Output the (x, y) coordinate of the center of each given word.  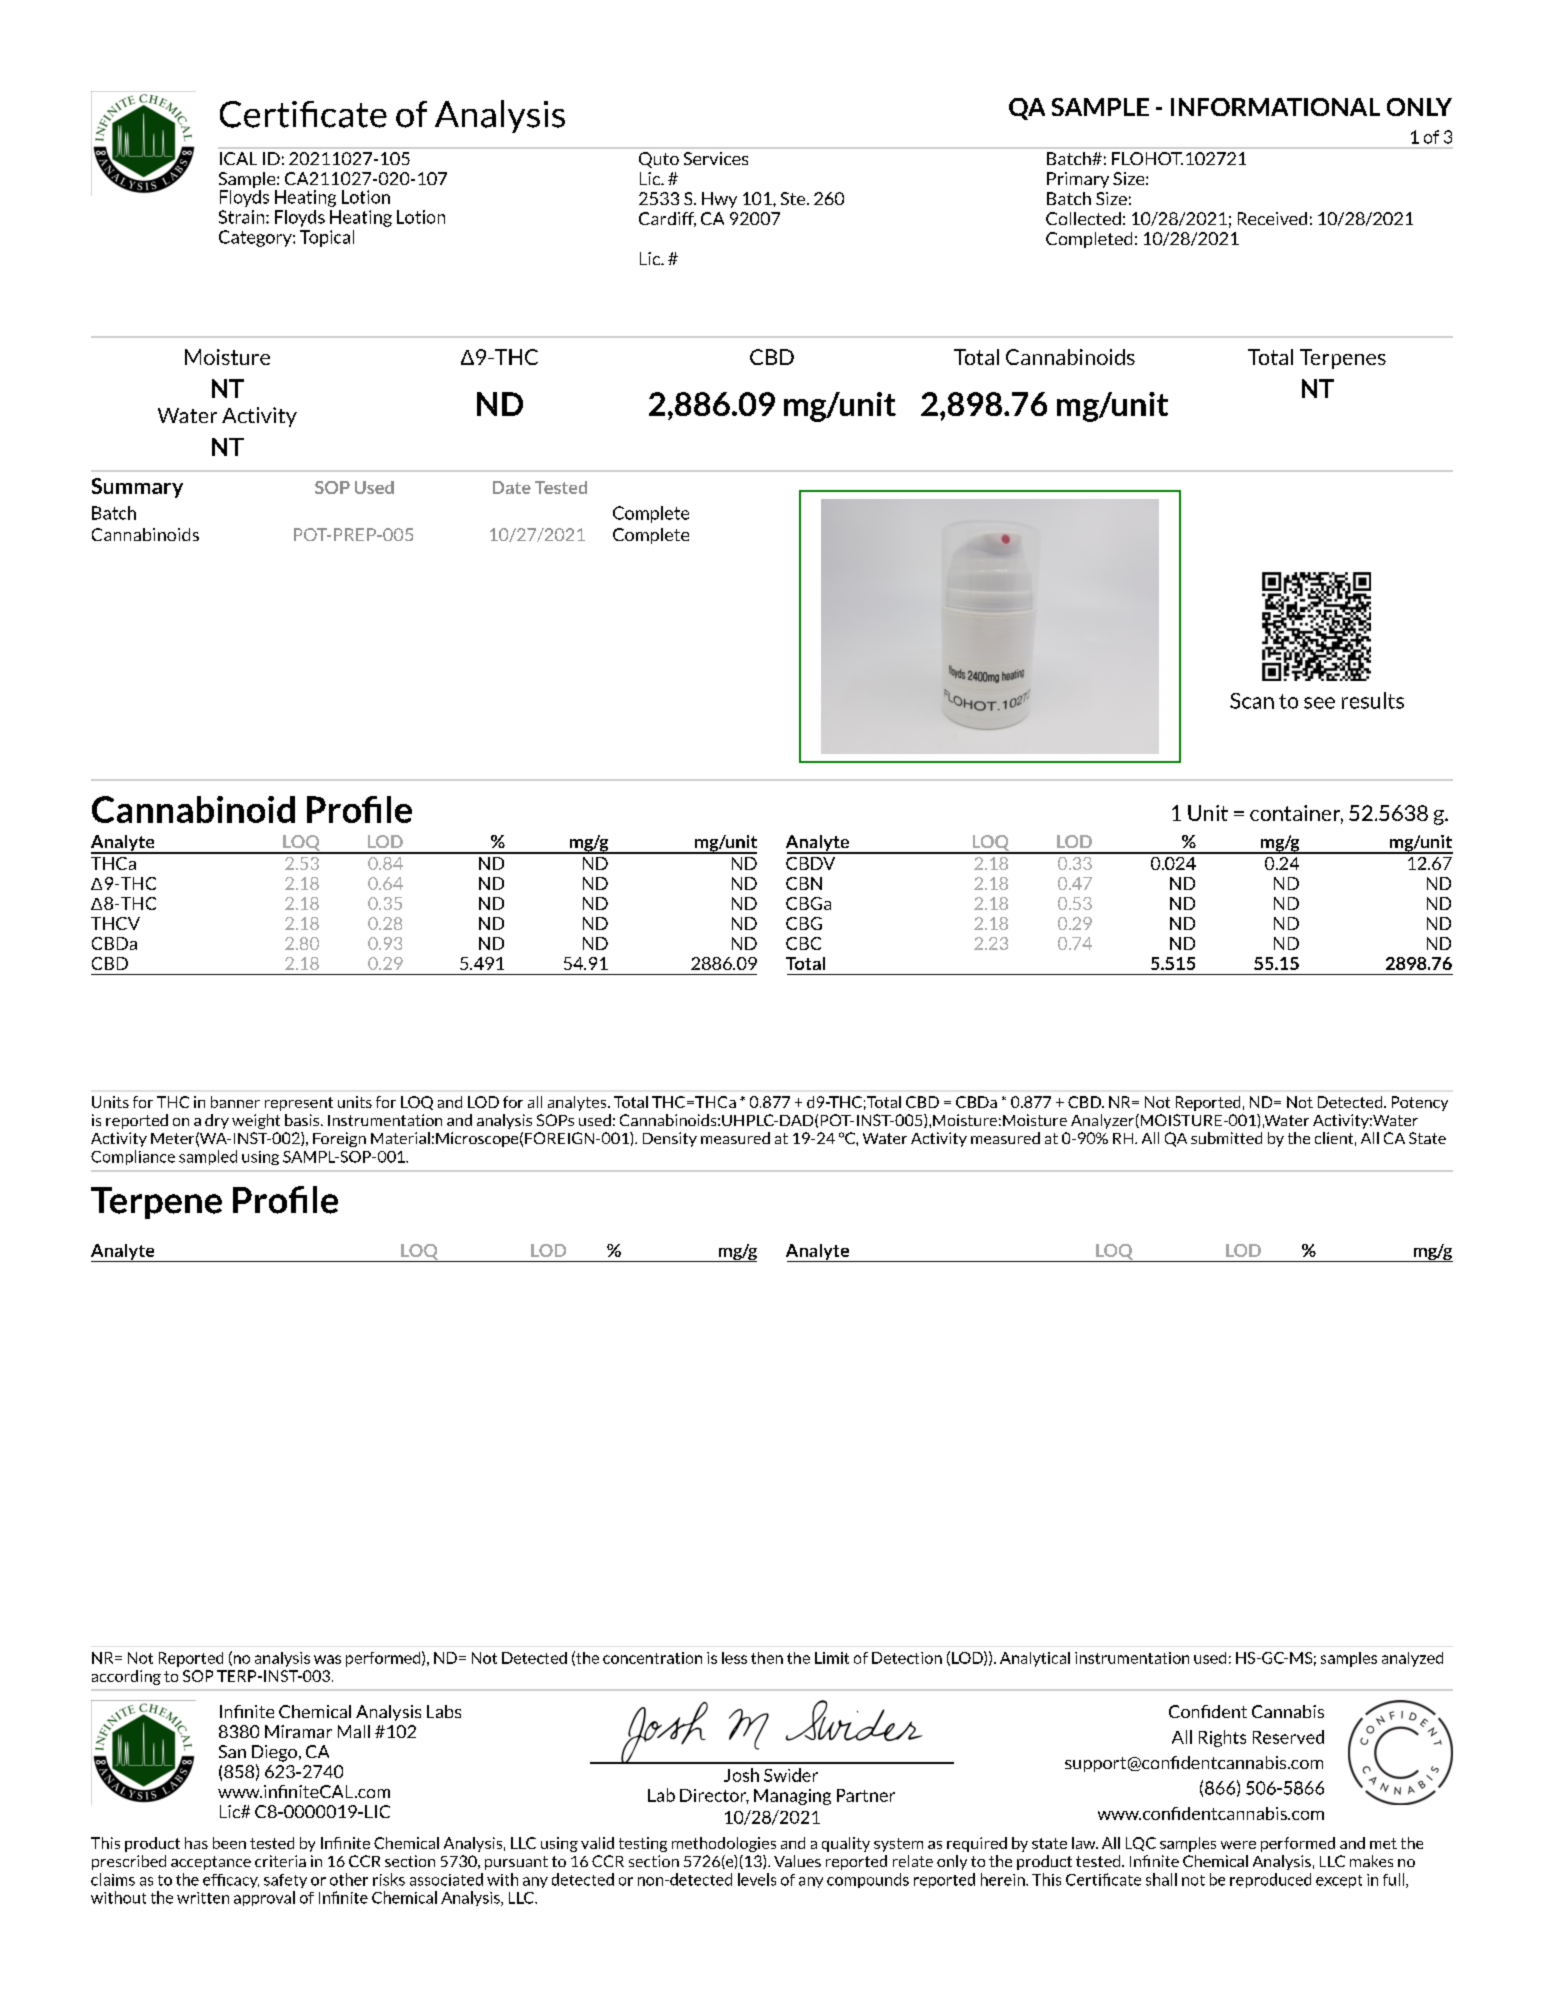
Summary (137, 488)
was (327, 1659)
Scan (1252, 701)
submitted (1226, 1138)
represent (299, 1104)
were (1238, 1845)
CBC (803, 943)
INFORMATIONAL (1275, 107)
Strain (243, 217)
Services (716, 158)
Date (512, 487)
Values (797, 1861)
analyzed (1412, 1659)
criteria (280, 1861)
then (767, 1658)
